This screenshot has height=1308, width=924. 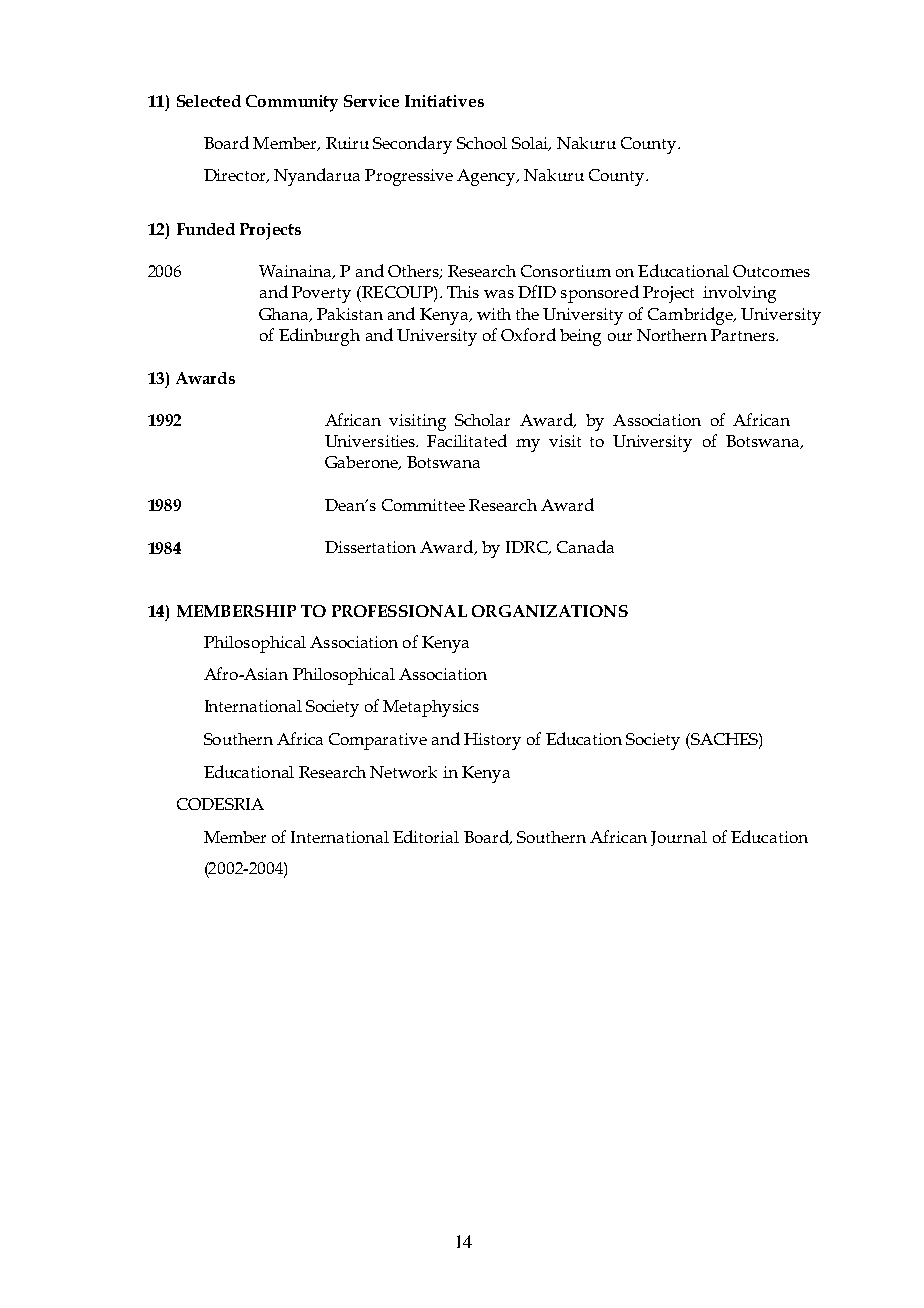 I want to click on Network, so click(x=403, y=772).
